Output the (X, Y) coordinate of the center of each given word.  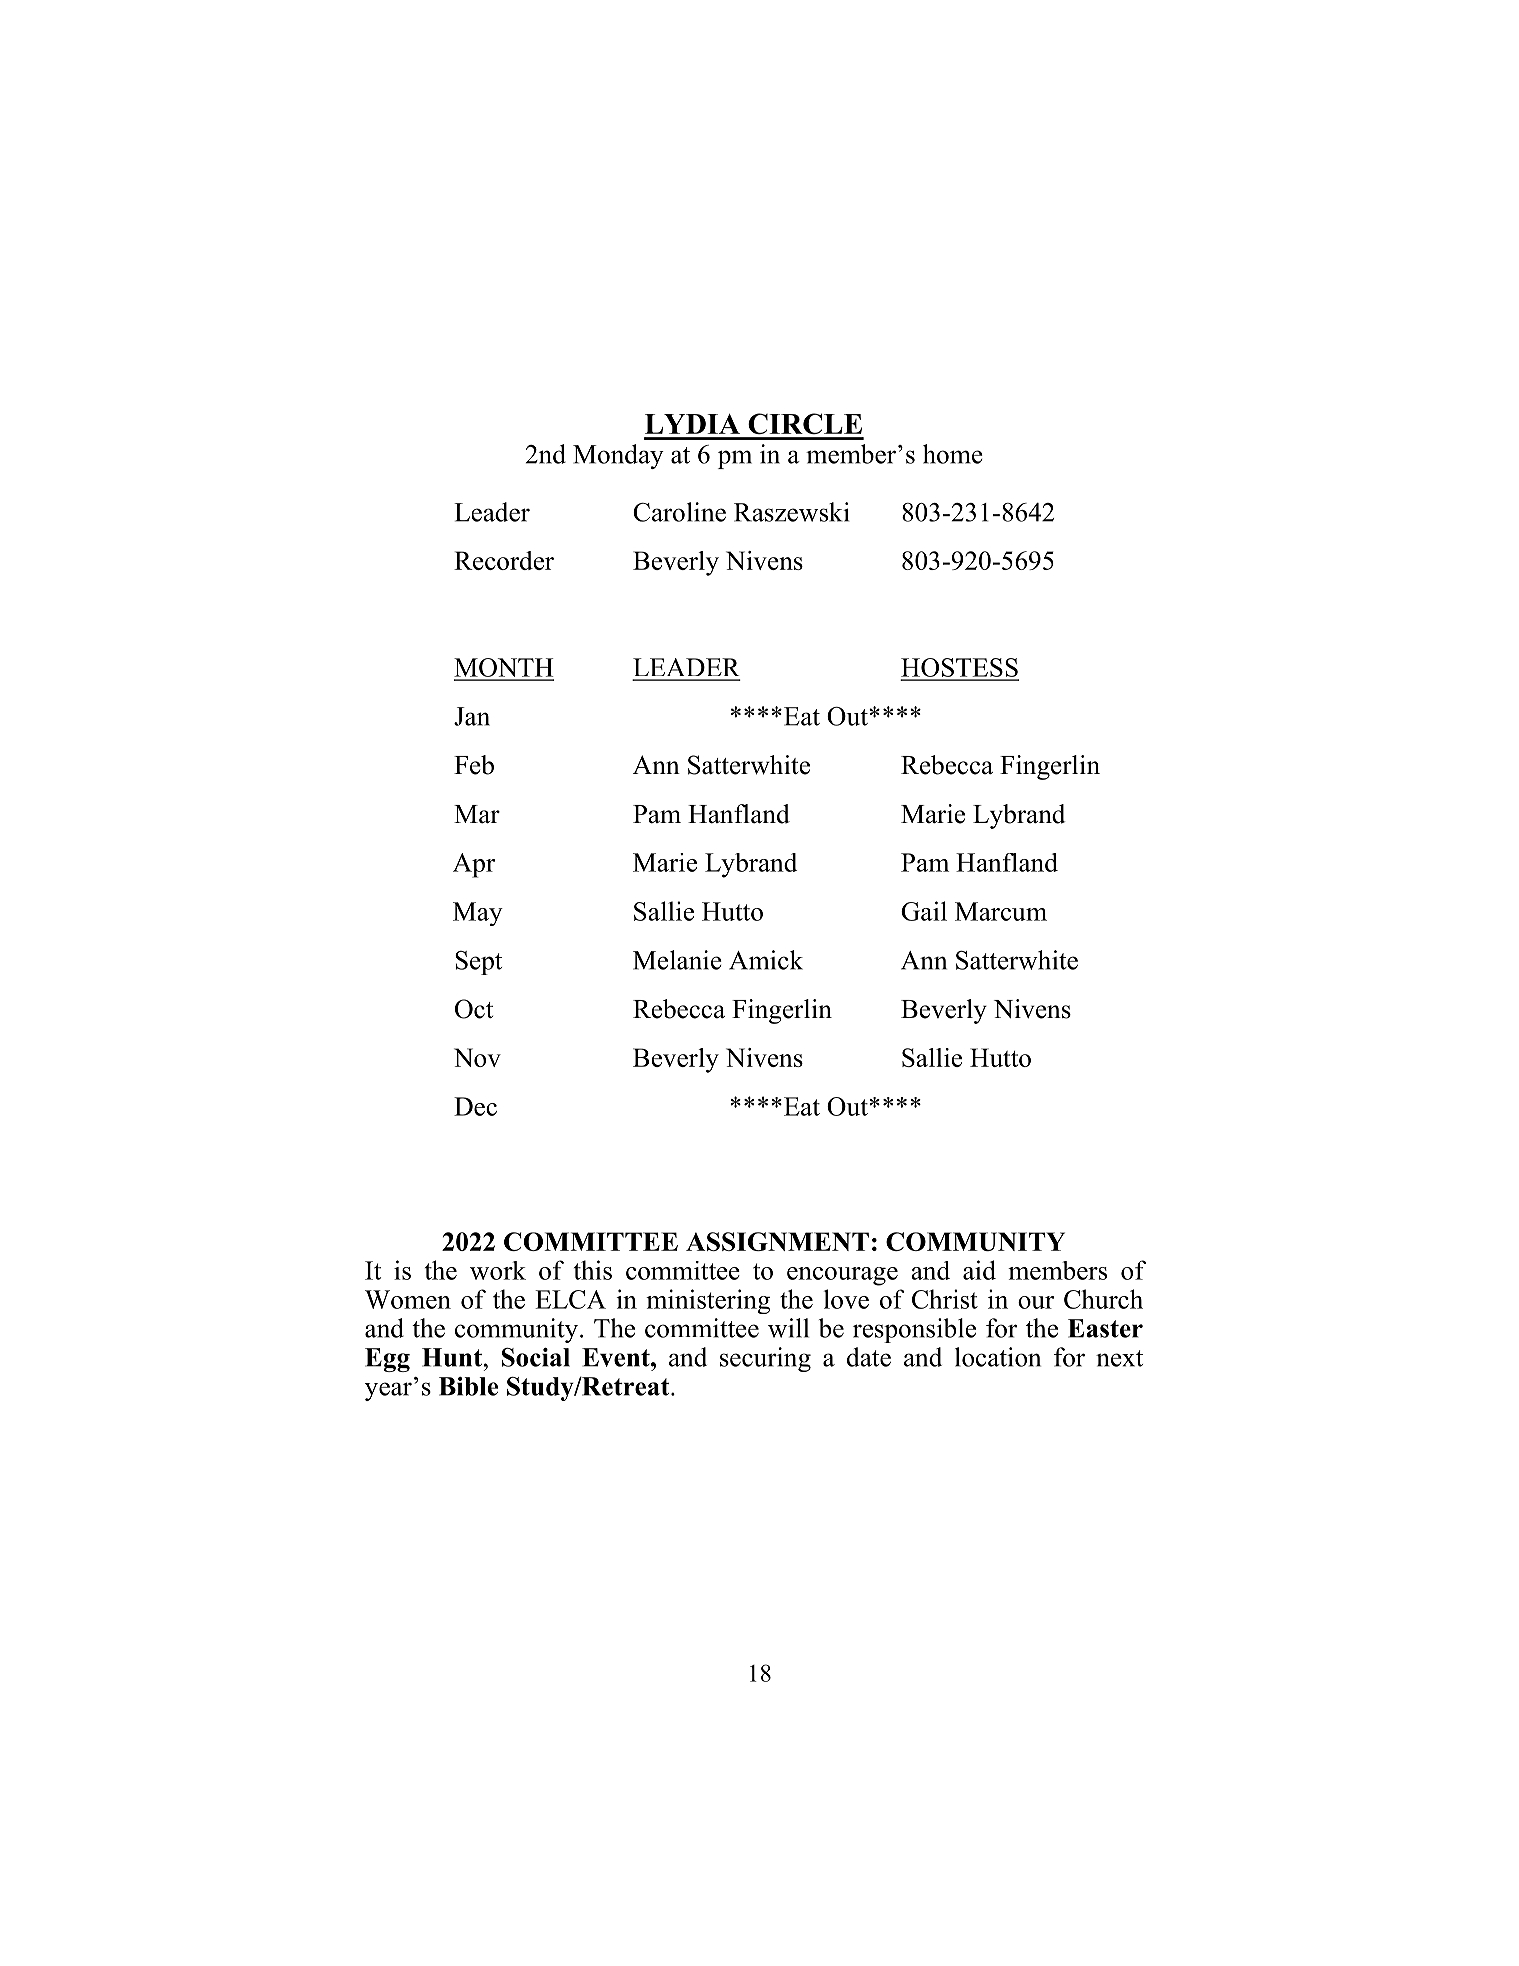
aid (979, 1270)
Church (1103, 1299)
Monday (618, 456)
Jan (472, 716)
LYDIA (692, 424)
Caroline (679, 512)
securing (765, 1359)
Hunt (453, 1357)
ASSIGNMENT (777, 1241)
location (998, 1357)
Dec (475, 1106)
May (478, 914)
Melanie (677, 960)
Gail (924, 911)
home (953, 454)
